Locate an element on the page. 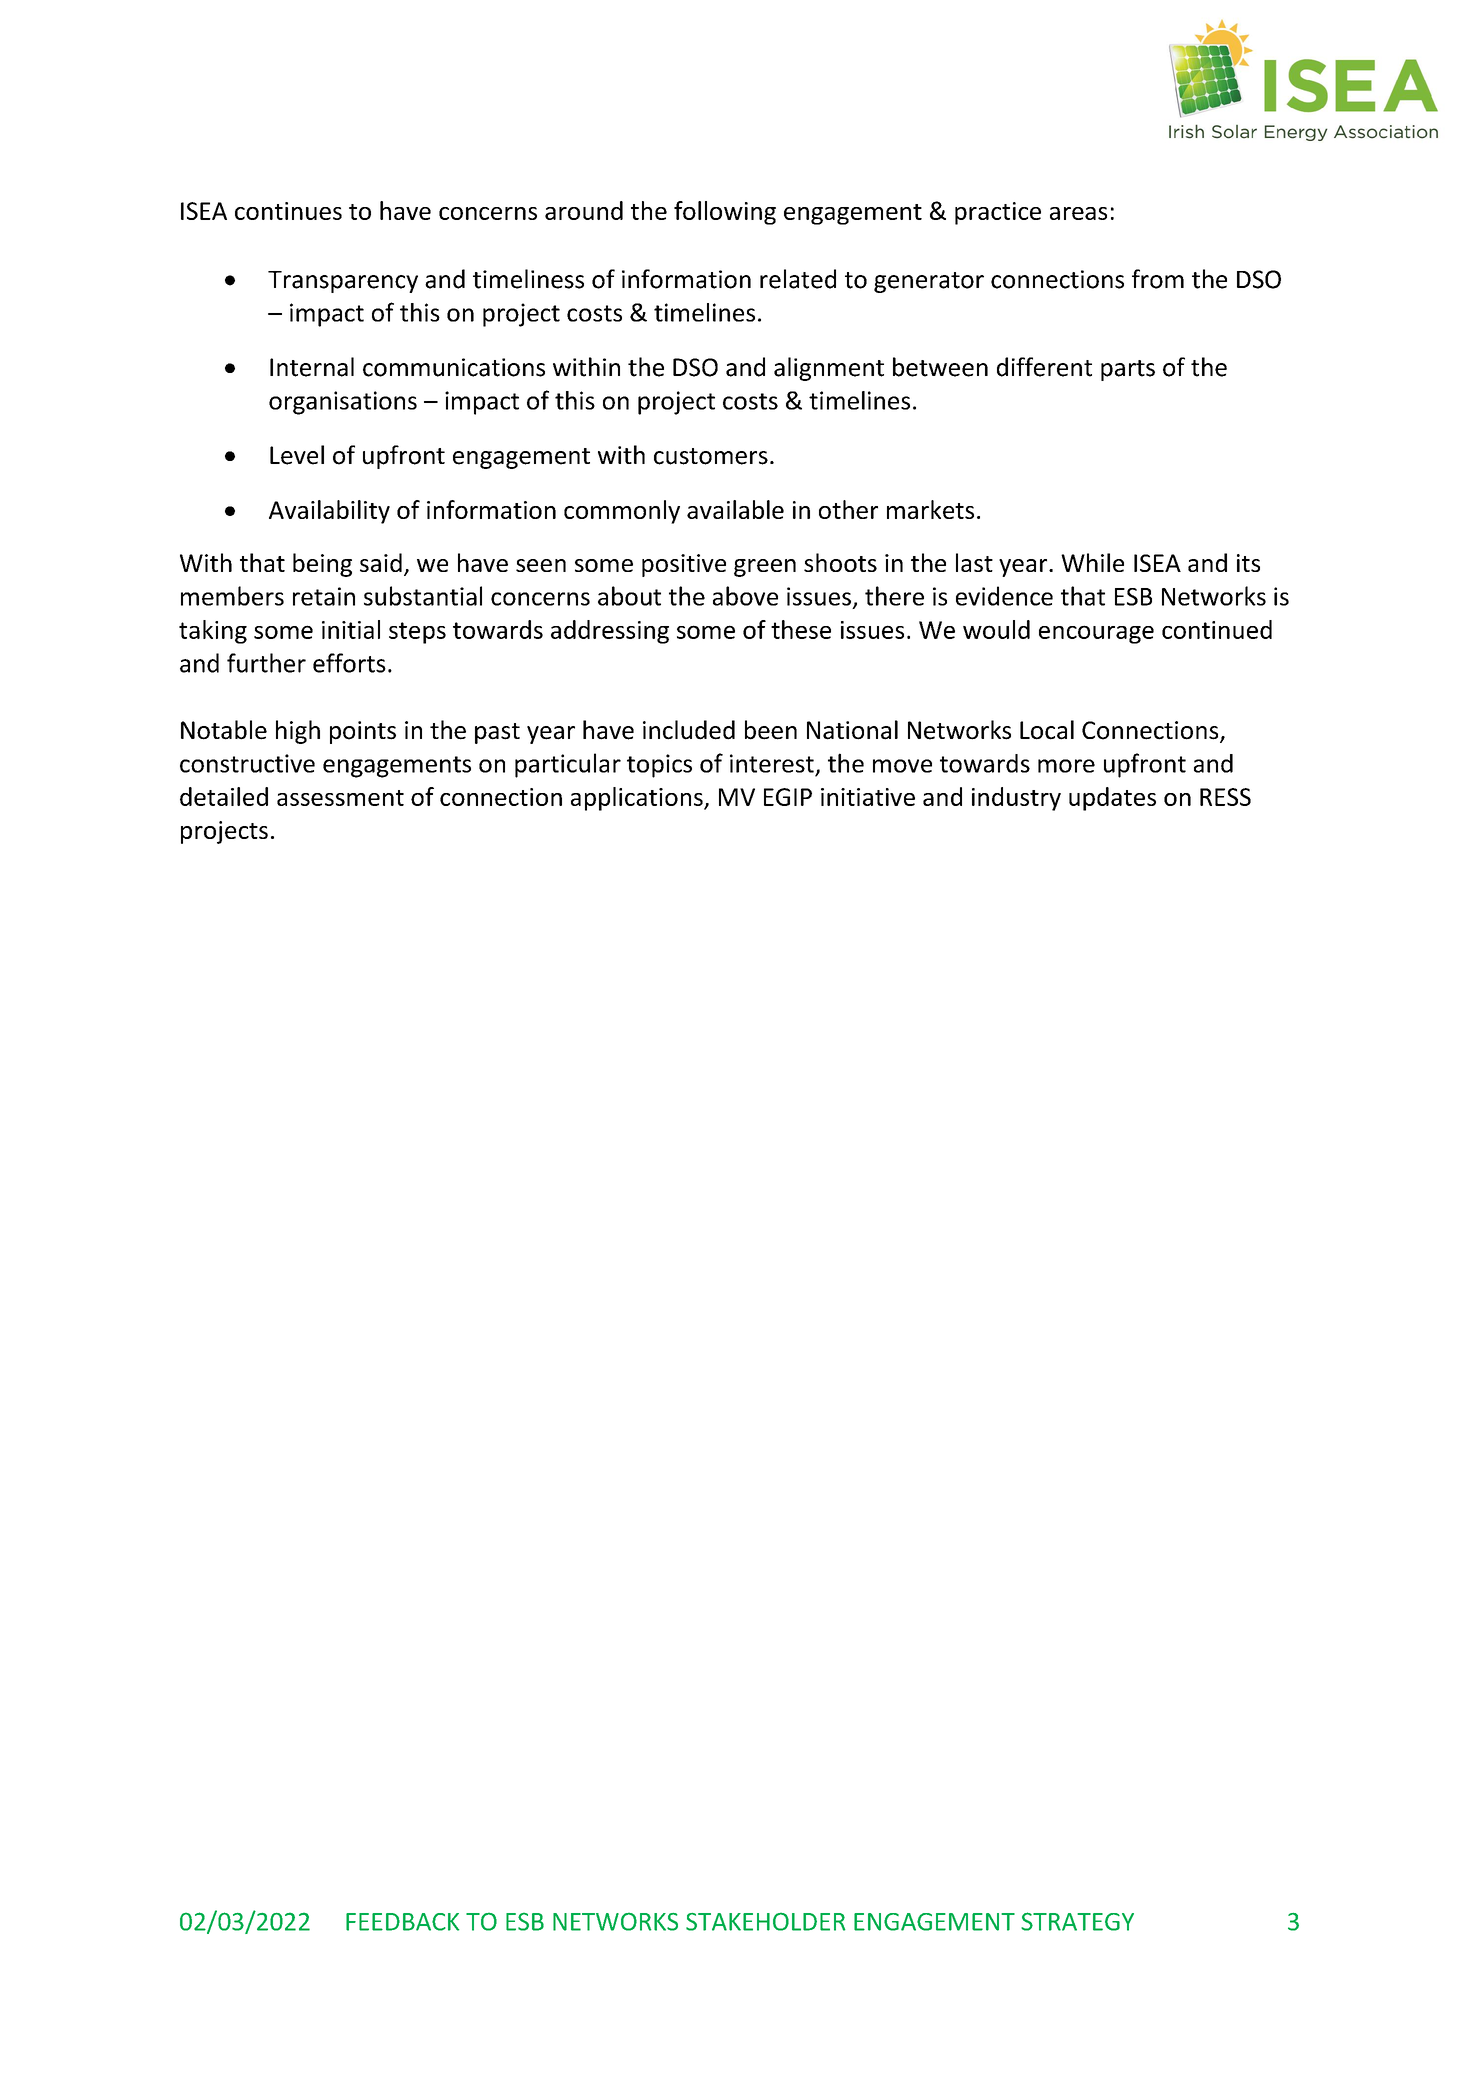 The height and width of the document is (2092, 1479). FEEDBACK is located at coordinates (402, 1922).
